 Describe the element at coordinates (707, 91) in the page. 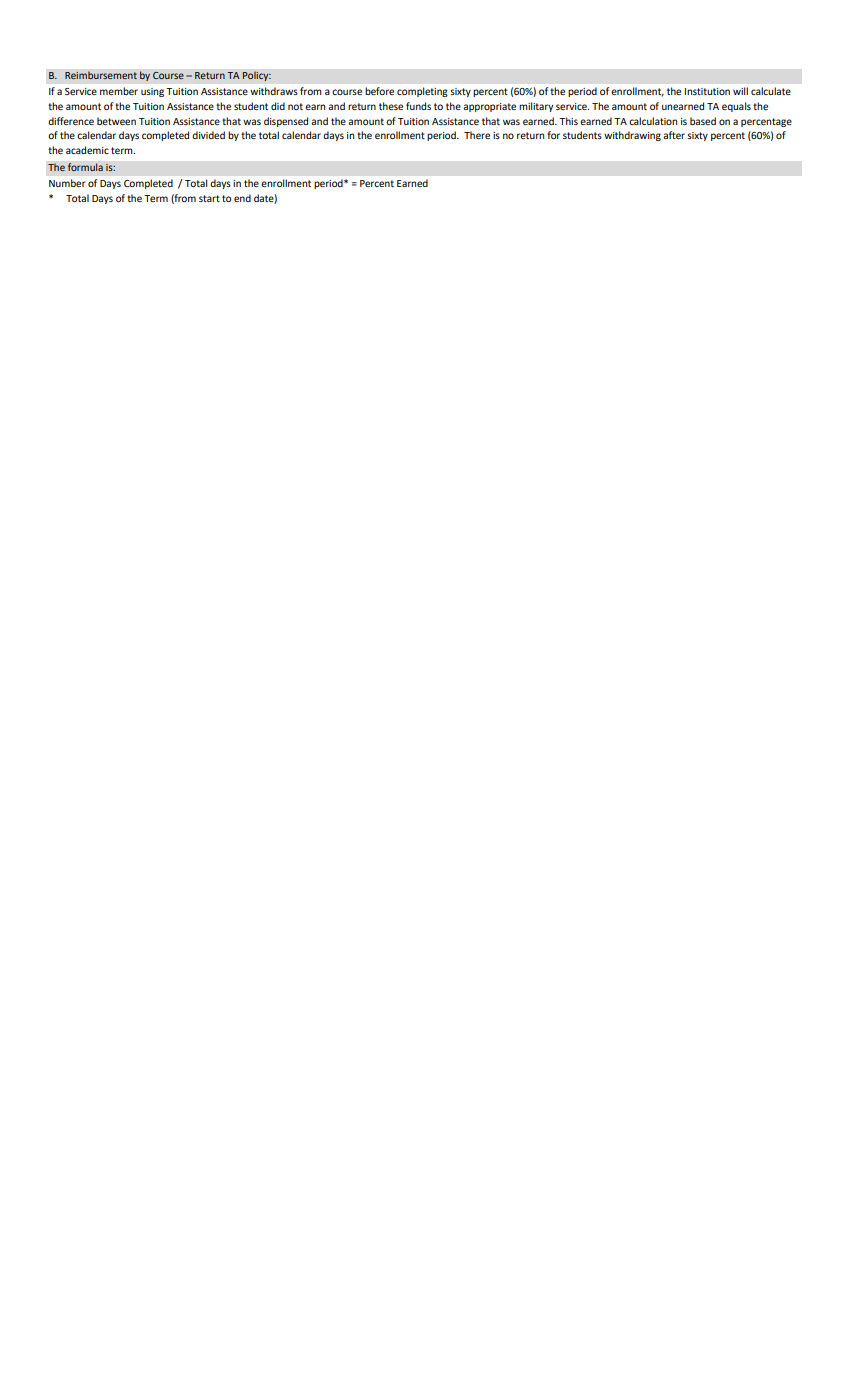

I see `Institution` at that location.
